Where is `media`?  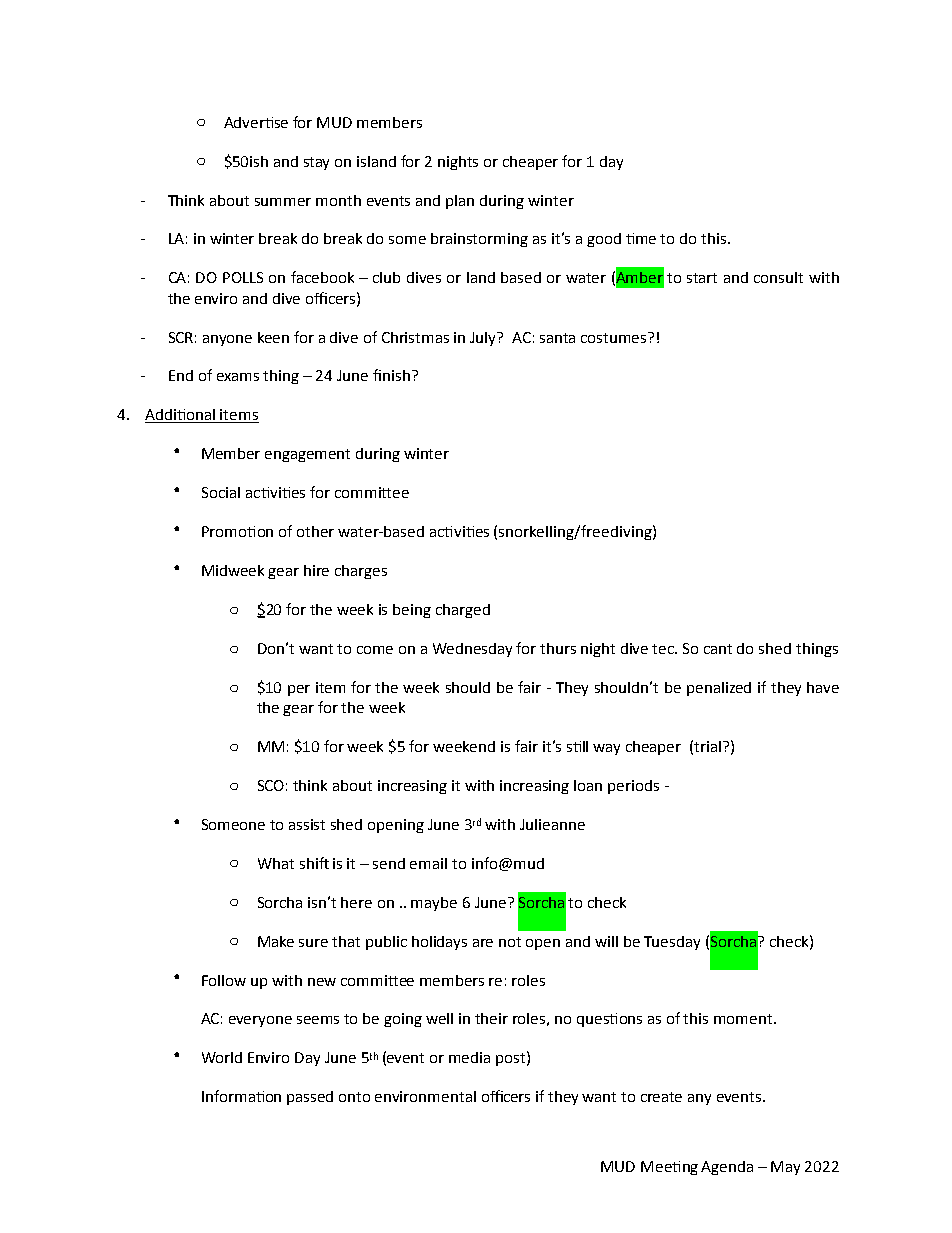
media is located at coordinates (469, 1057).
